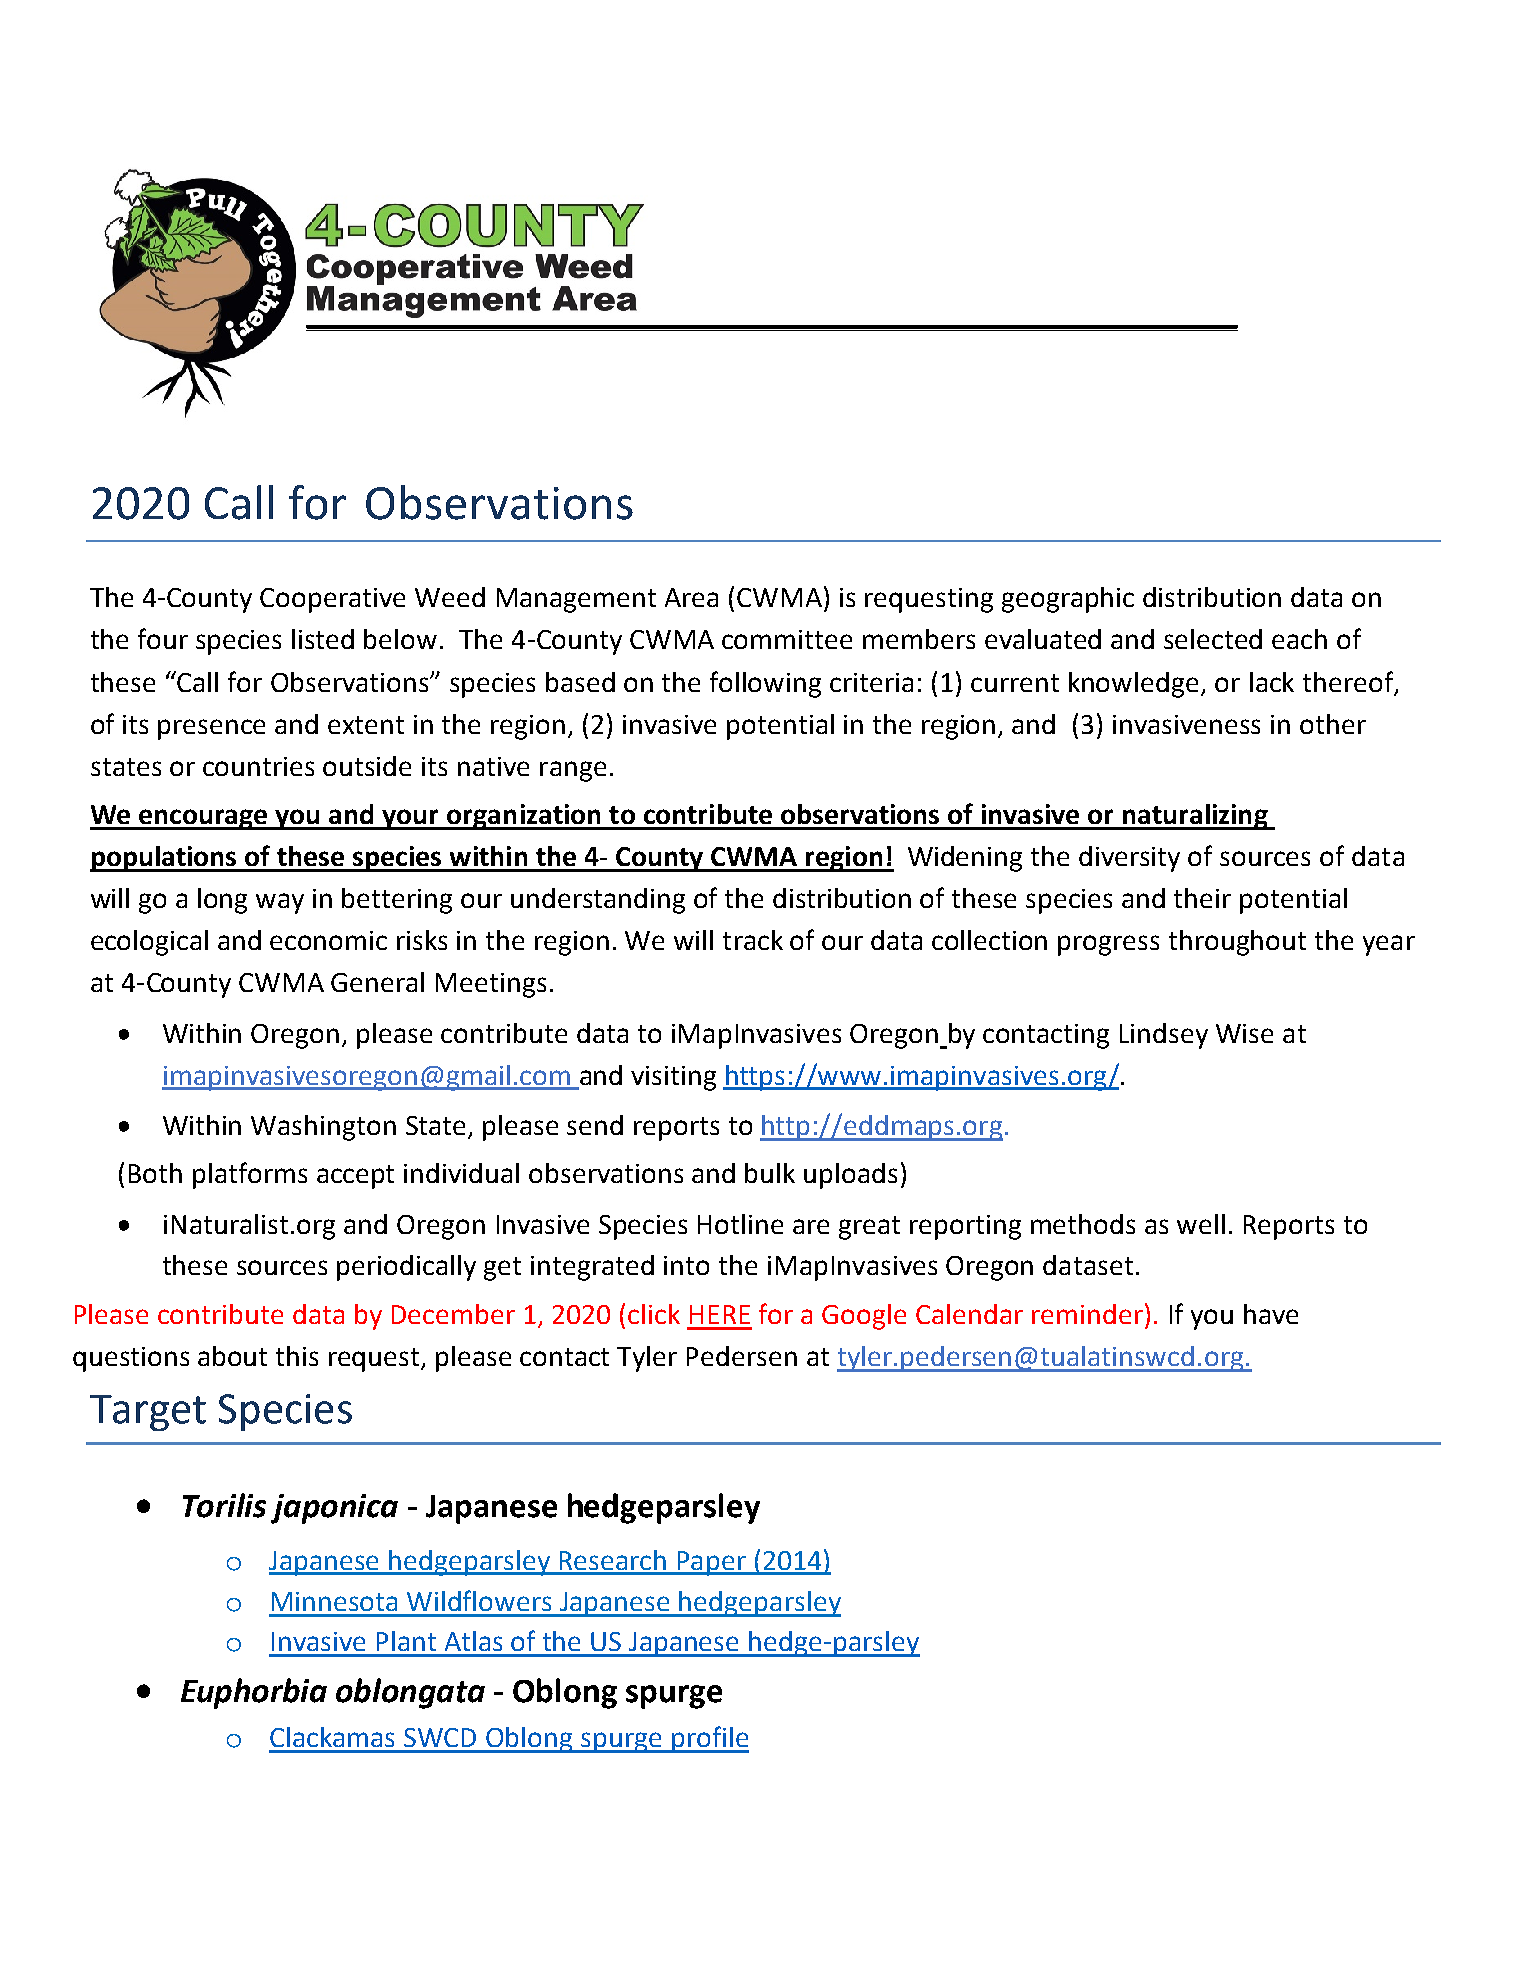  What do you see at coordinates (1213, 639) in the screenshot?
I see `selected` at bounding box center [1213, 639].
